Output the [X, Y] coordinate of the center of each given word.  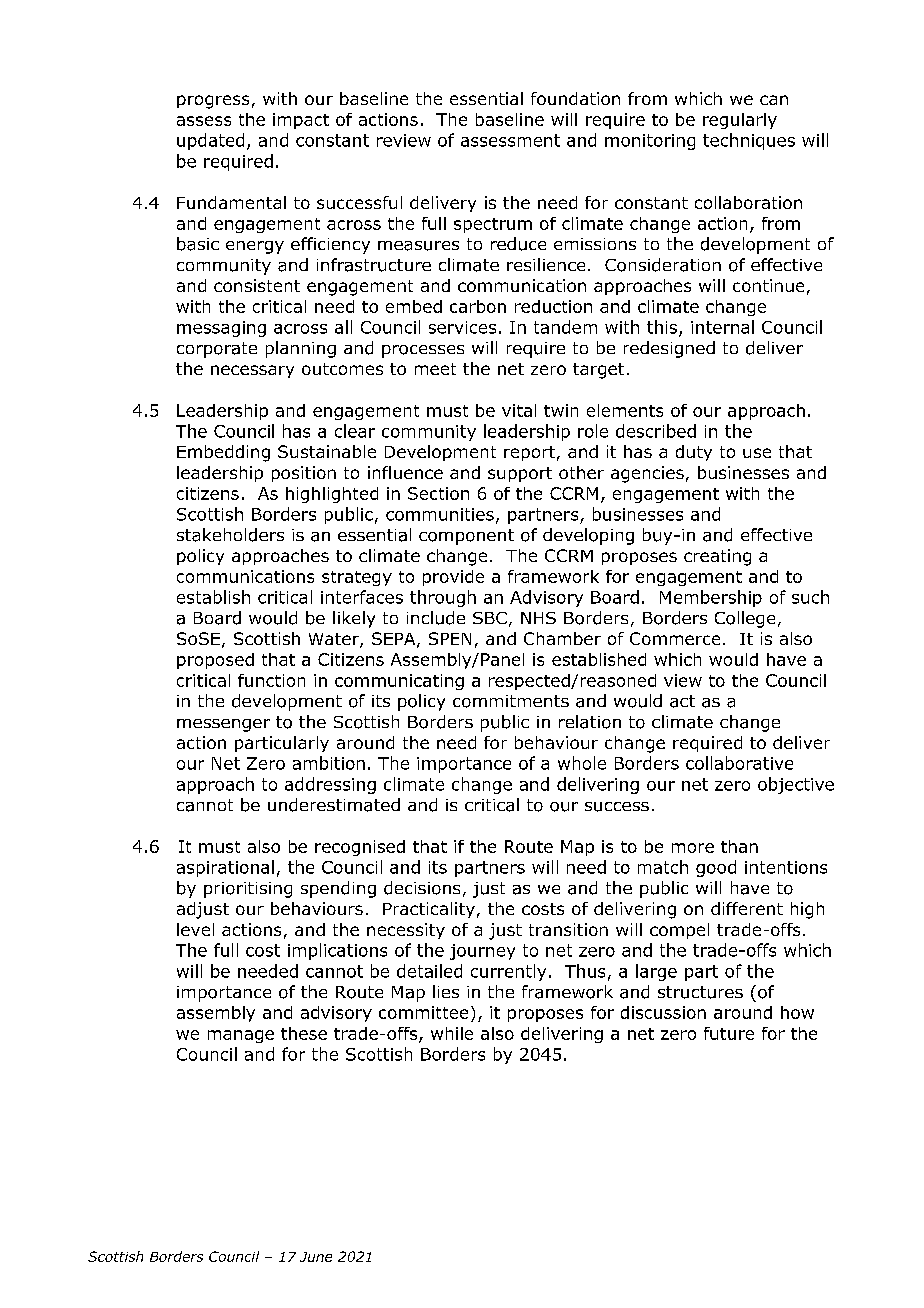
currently [508, 972]
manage [241, 1036]
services [462, 327]
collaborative [739, 763]
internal [722, 327]
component [466, 537]
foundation [575, 98]
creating [717, 557]
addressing [330, 785]
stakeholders [230, 535]
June [316, 1257]
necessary [252, 371]
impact [301, 121]
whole [582, 763]
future [729, 1033]
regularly [740, 121]
